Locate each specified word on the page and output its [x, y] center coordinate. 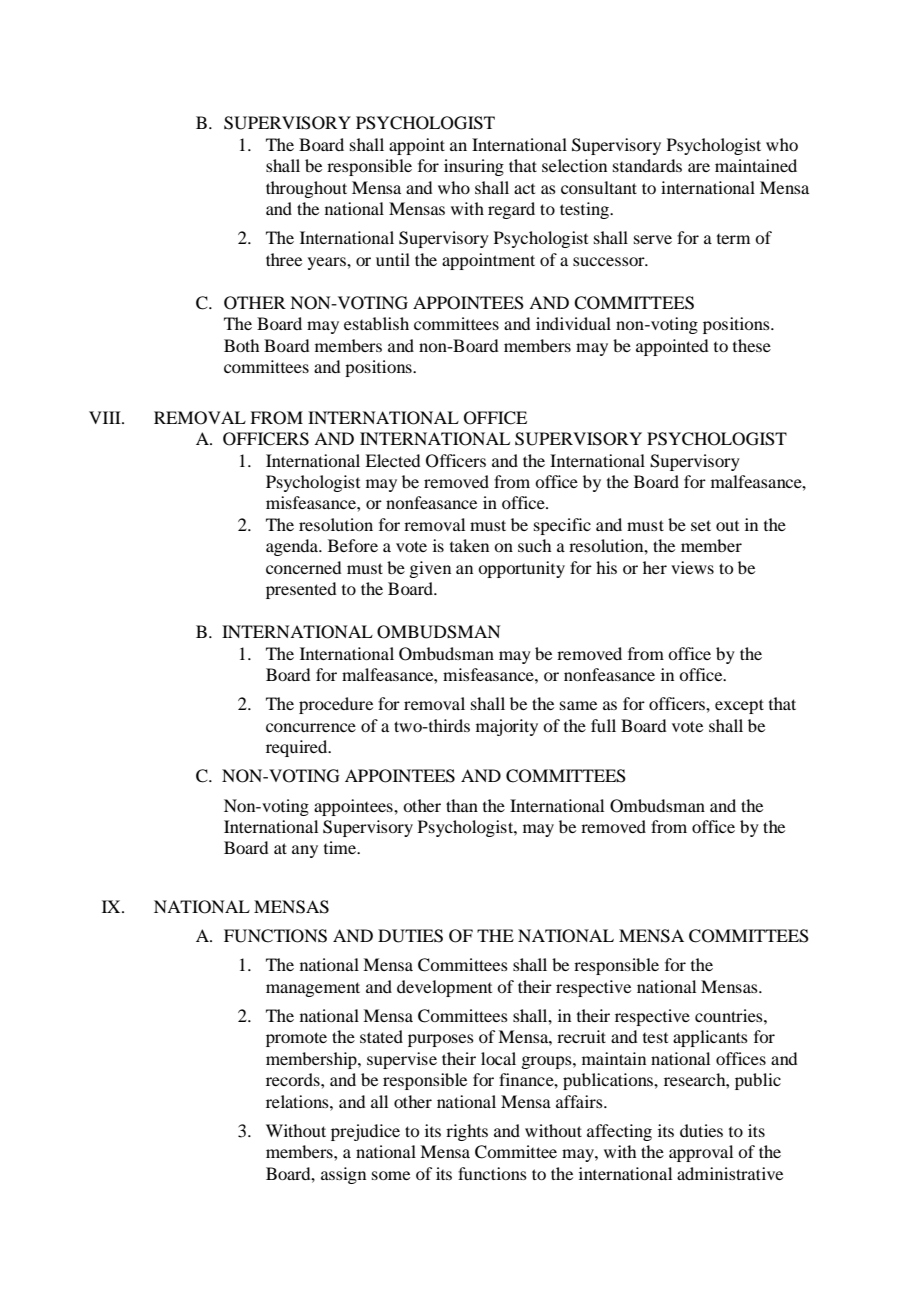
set [701, 525]
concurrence [311, 727]
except [739, 706]
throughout [306, 189]
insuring [474, 167]
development [444, 988]
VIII [106, 417]
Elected [392, 460]
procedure [336, 705]
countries [730, 1015]
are [699, 167]
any [305, 851]
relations [298, 1101]
